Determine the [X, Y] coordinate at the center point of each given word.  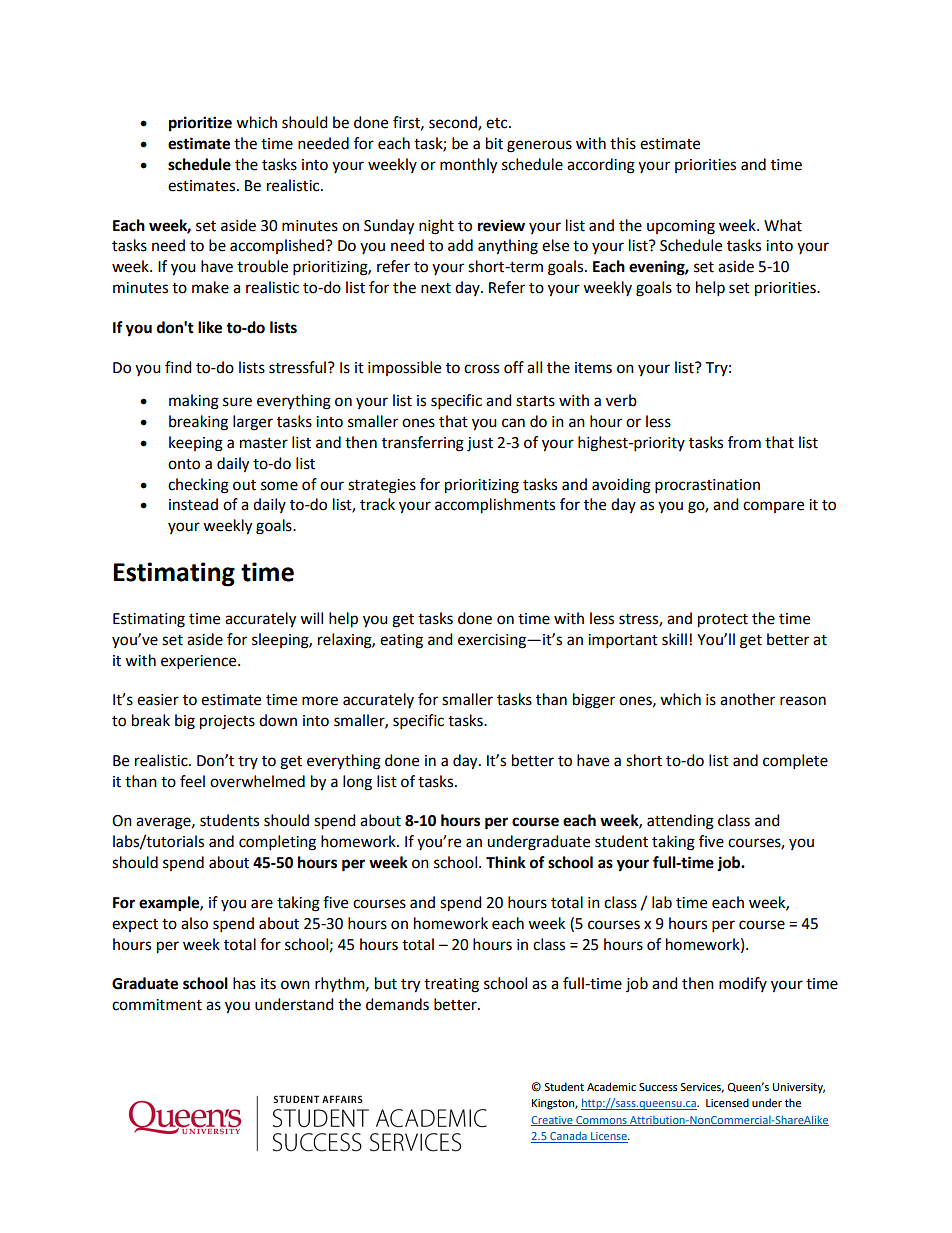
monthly [468, 166]
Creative [553, 1121]
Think [506, 862]
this [623, 143]
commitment [157, 1005]
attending [680, 822]
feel [192, 781]
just [480, 444]
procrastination [707, 486]
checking [198, 486]
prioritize [200, 124]
